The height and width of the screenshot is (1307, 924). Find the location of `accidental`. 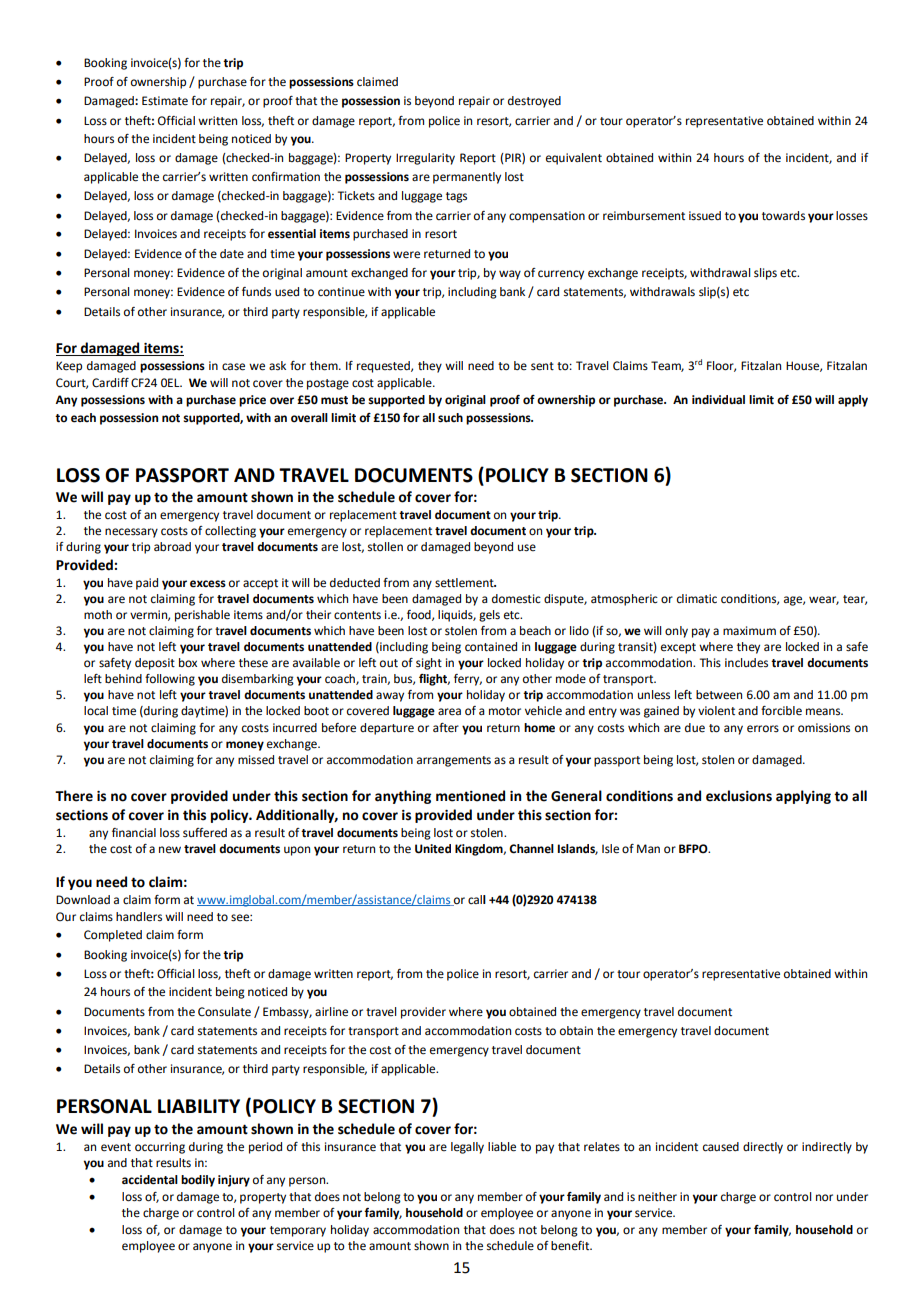

accidental is located at coordinates (150, 1180).
